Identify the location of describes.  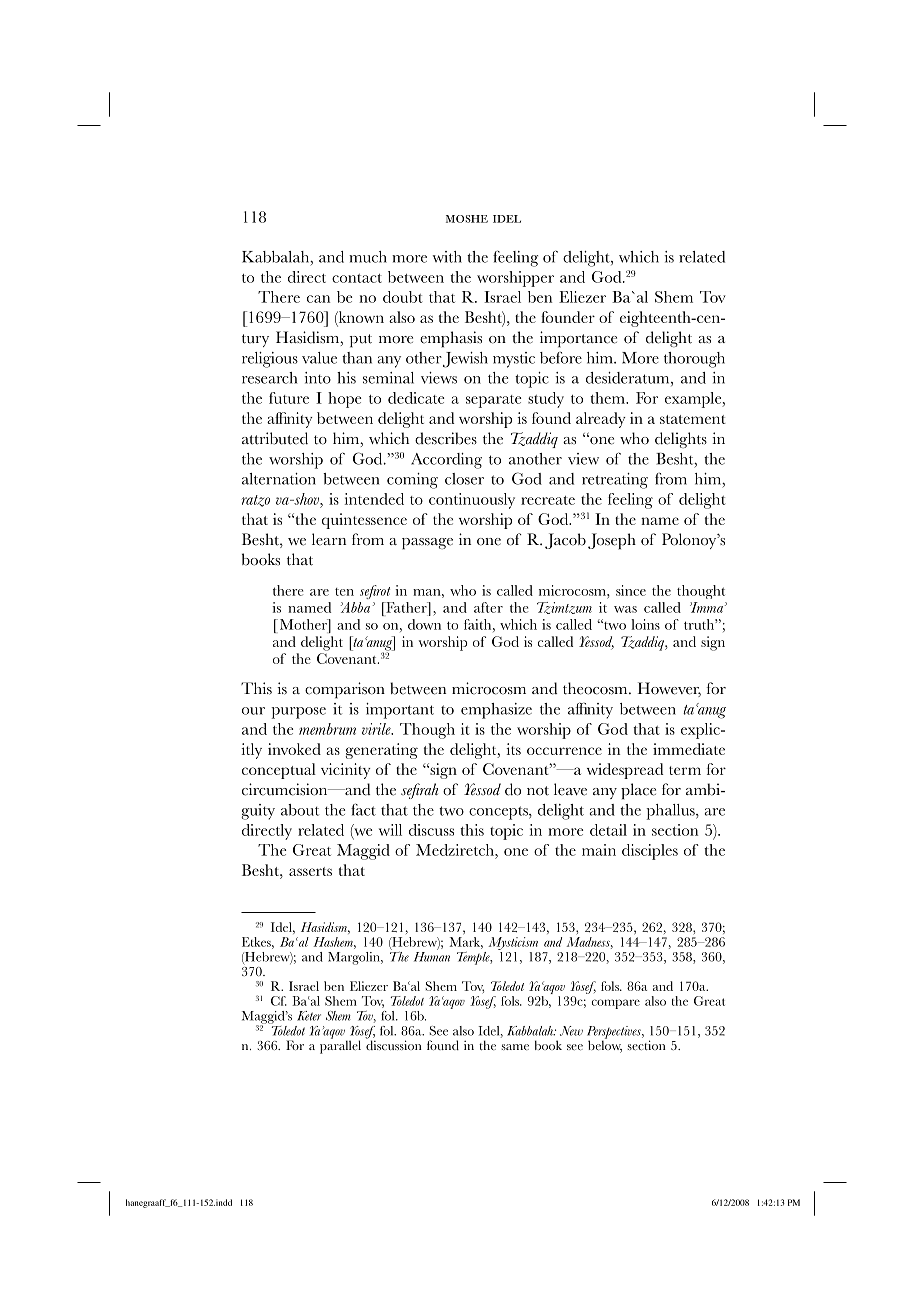
(446, 438).
